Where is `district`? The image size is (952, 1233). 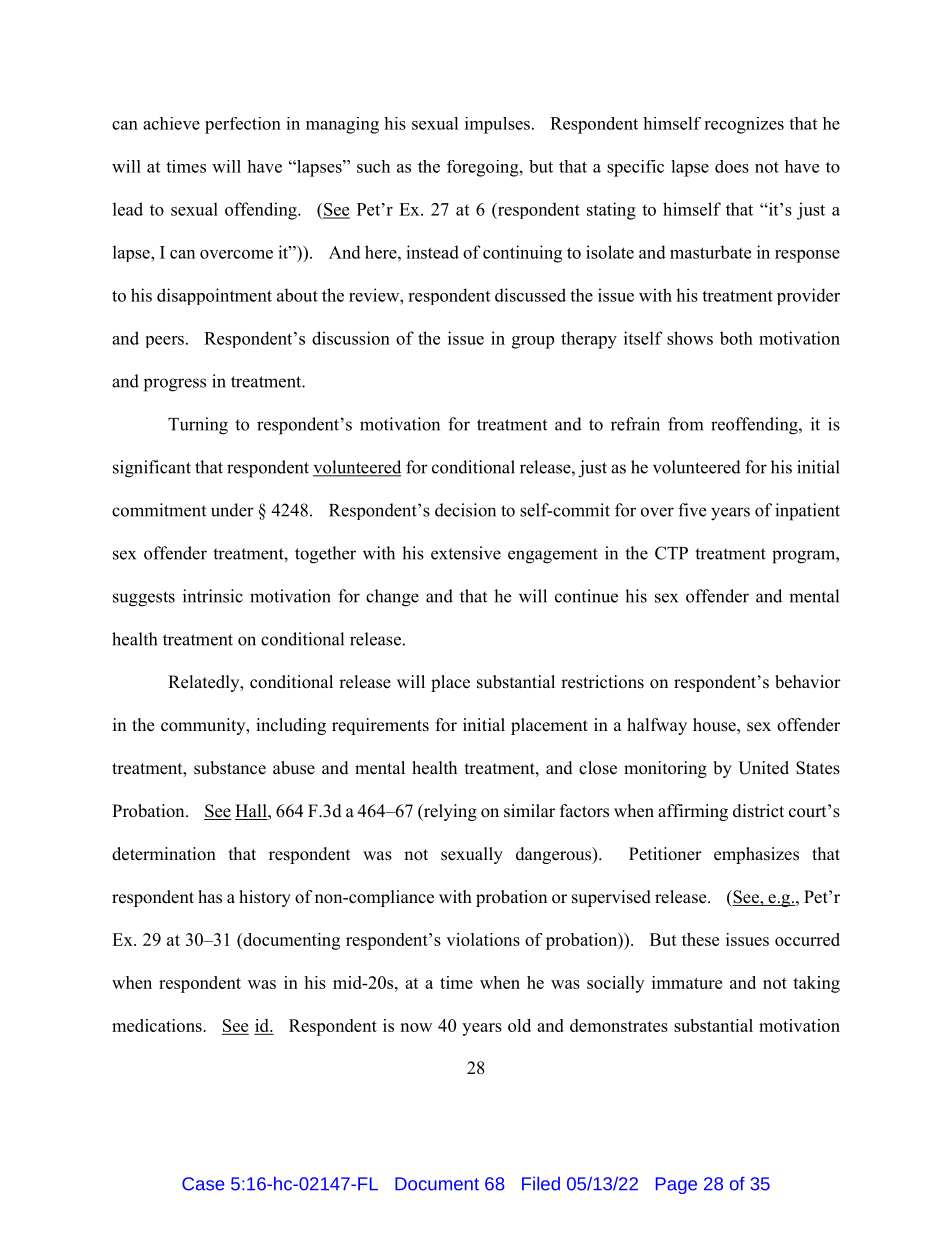 district is located at coordinates (758, 811).
